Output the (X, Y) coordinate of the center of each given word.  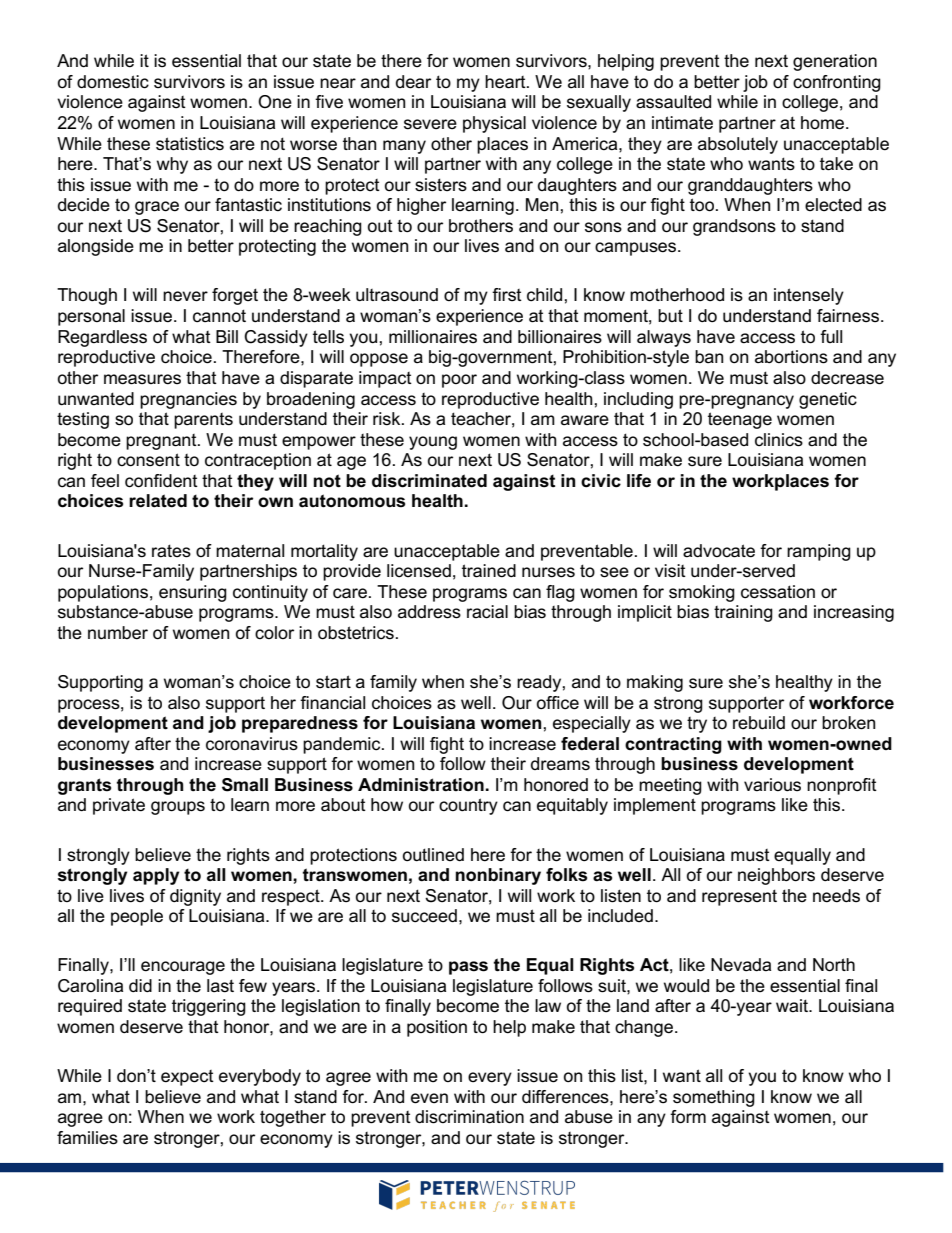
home (824, 123)
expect (187, 1078)
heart (506, 82)
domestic (113, 82)
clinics (779, 440)
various (772, 785)
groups (178, 808)
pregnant (162, 442)
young (433, 443)
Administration (421, 785)
